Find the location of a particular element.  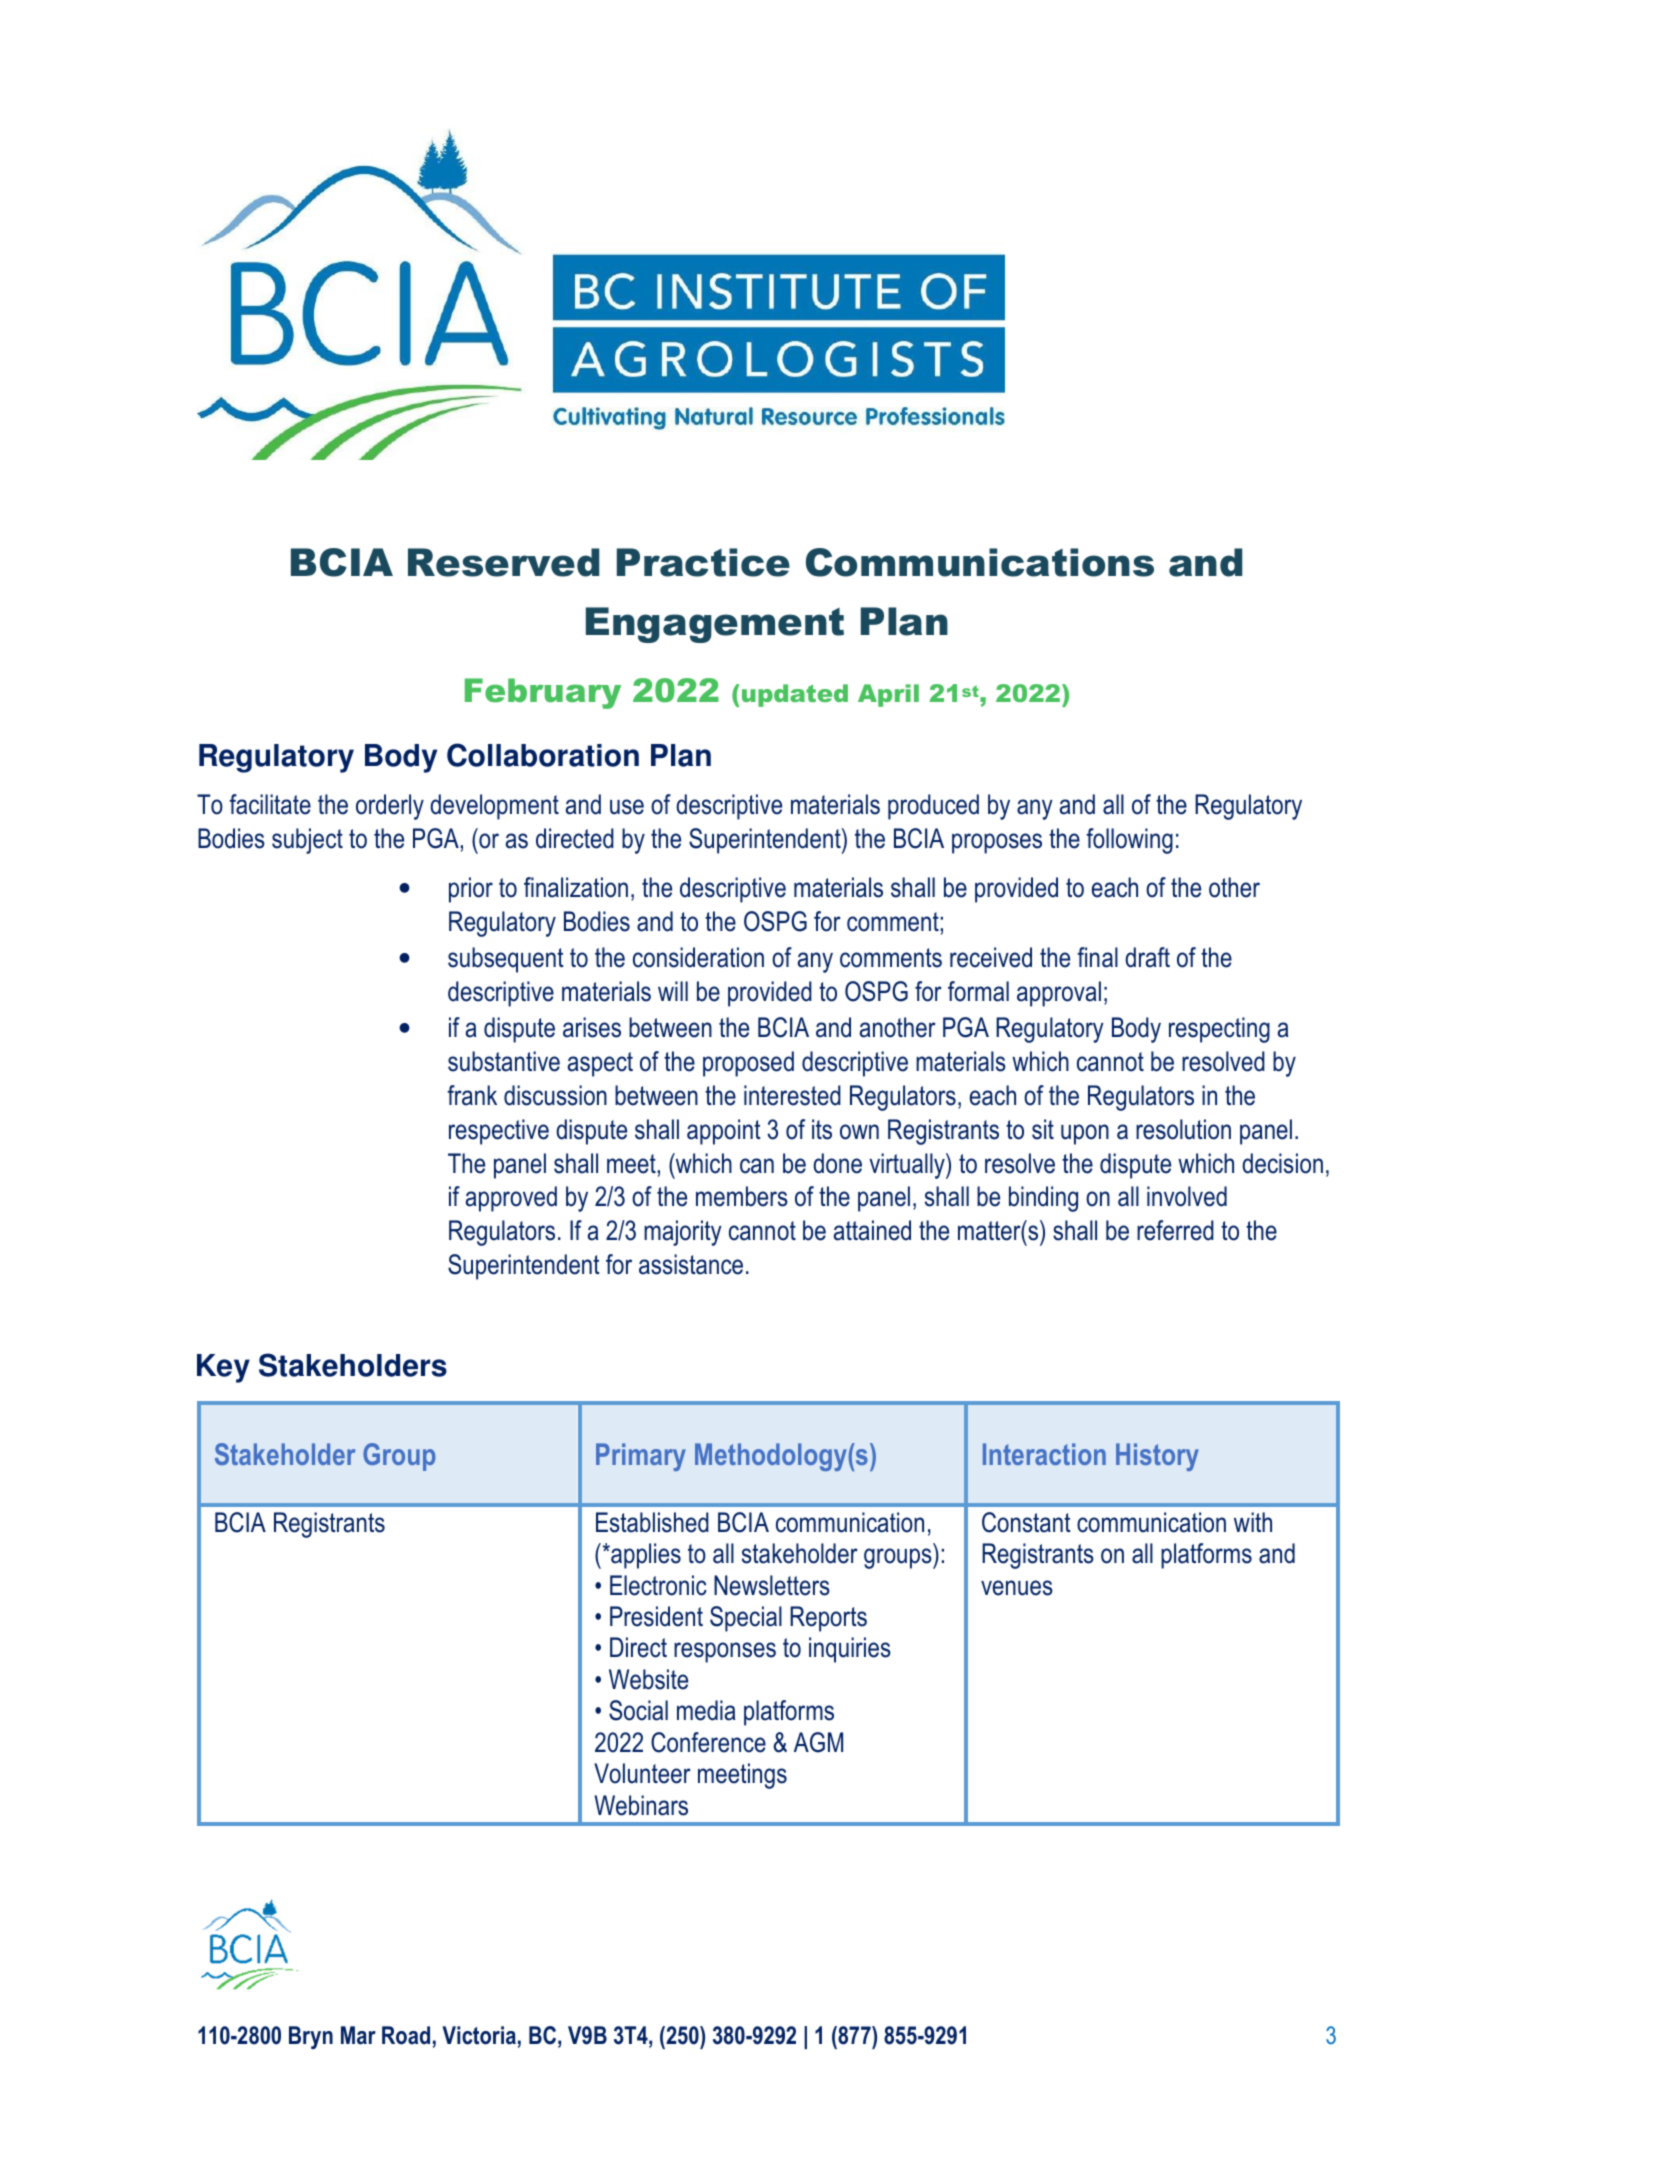

respecting is located at coordinates (1219, 1030).
